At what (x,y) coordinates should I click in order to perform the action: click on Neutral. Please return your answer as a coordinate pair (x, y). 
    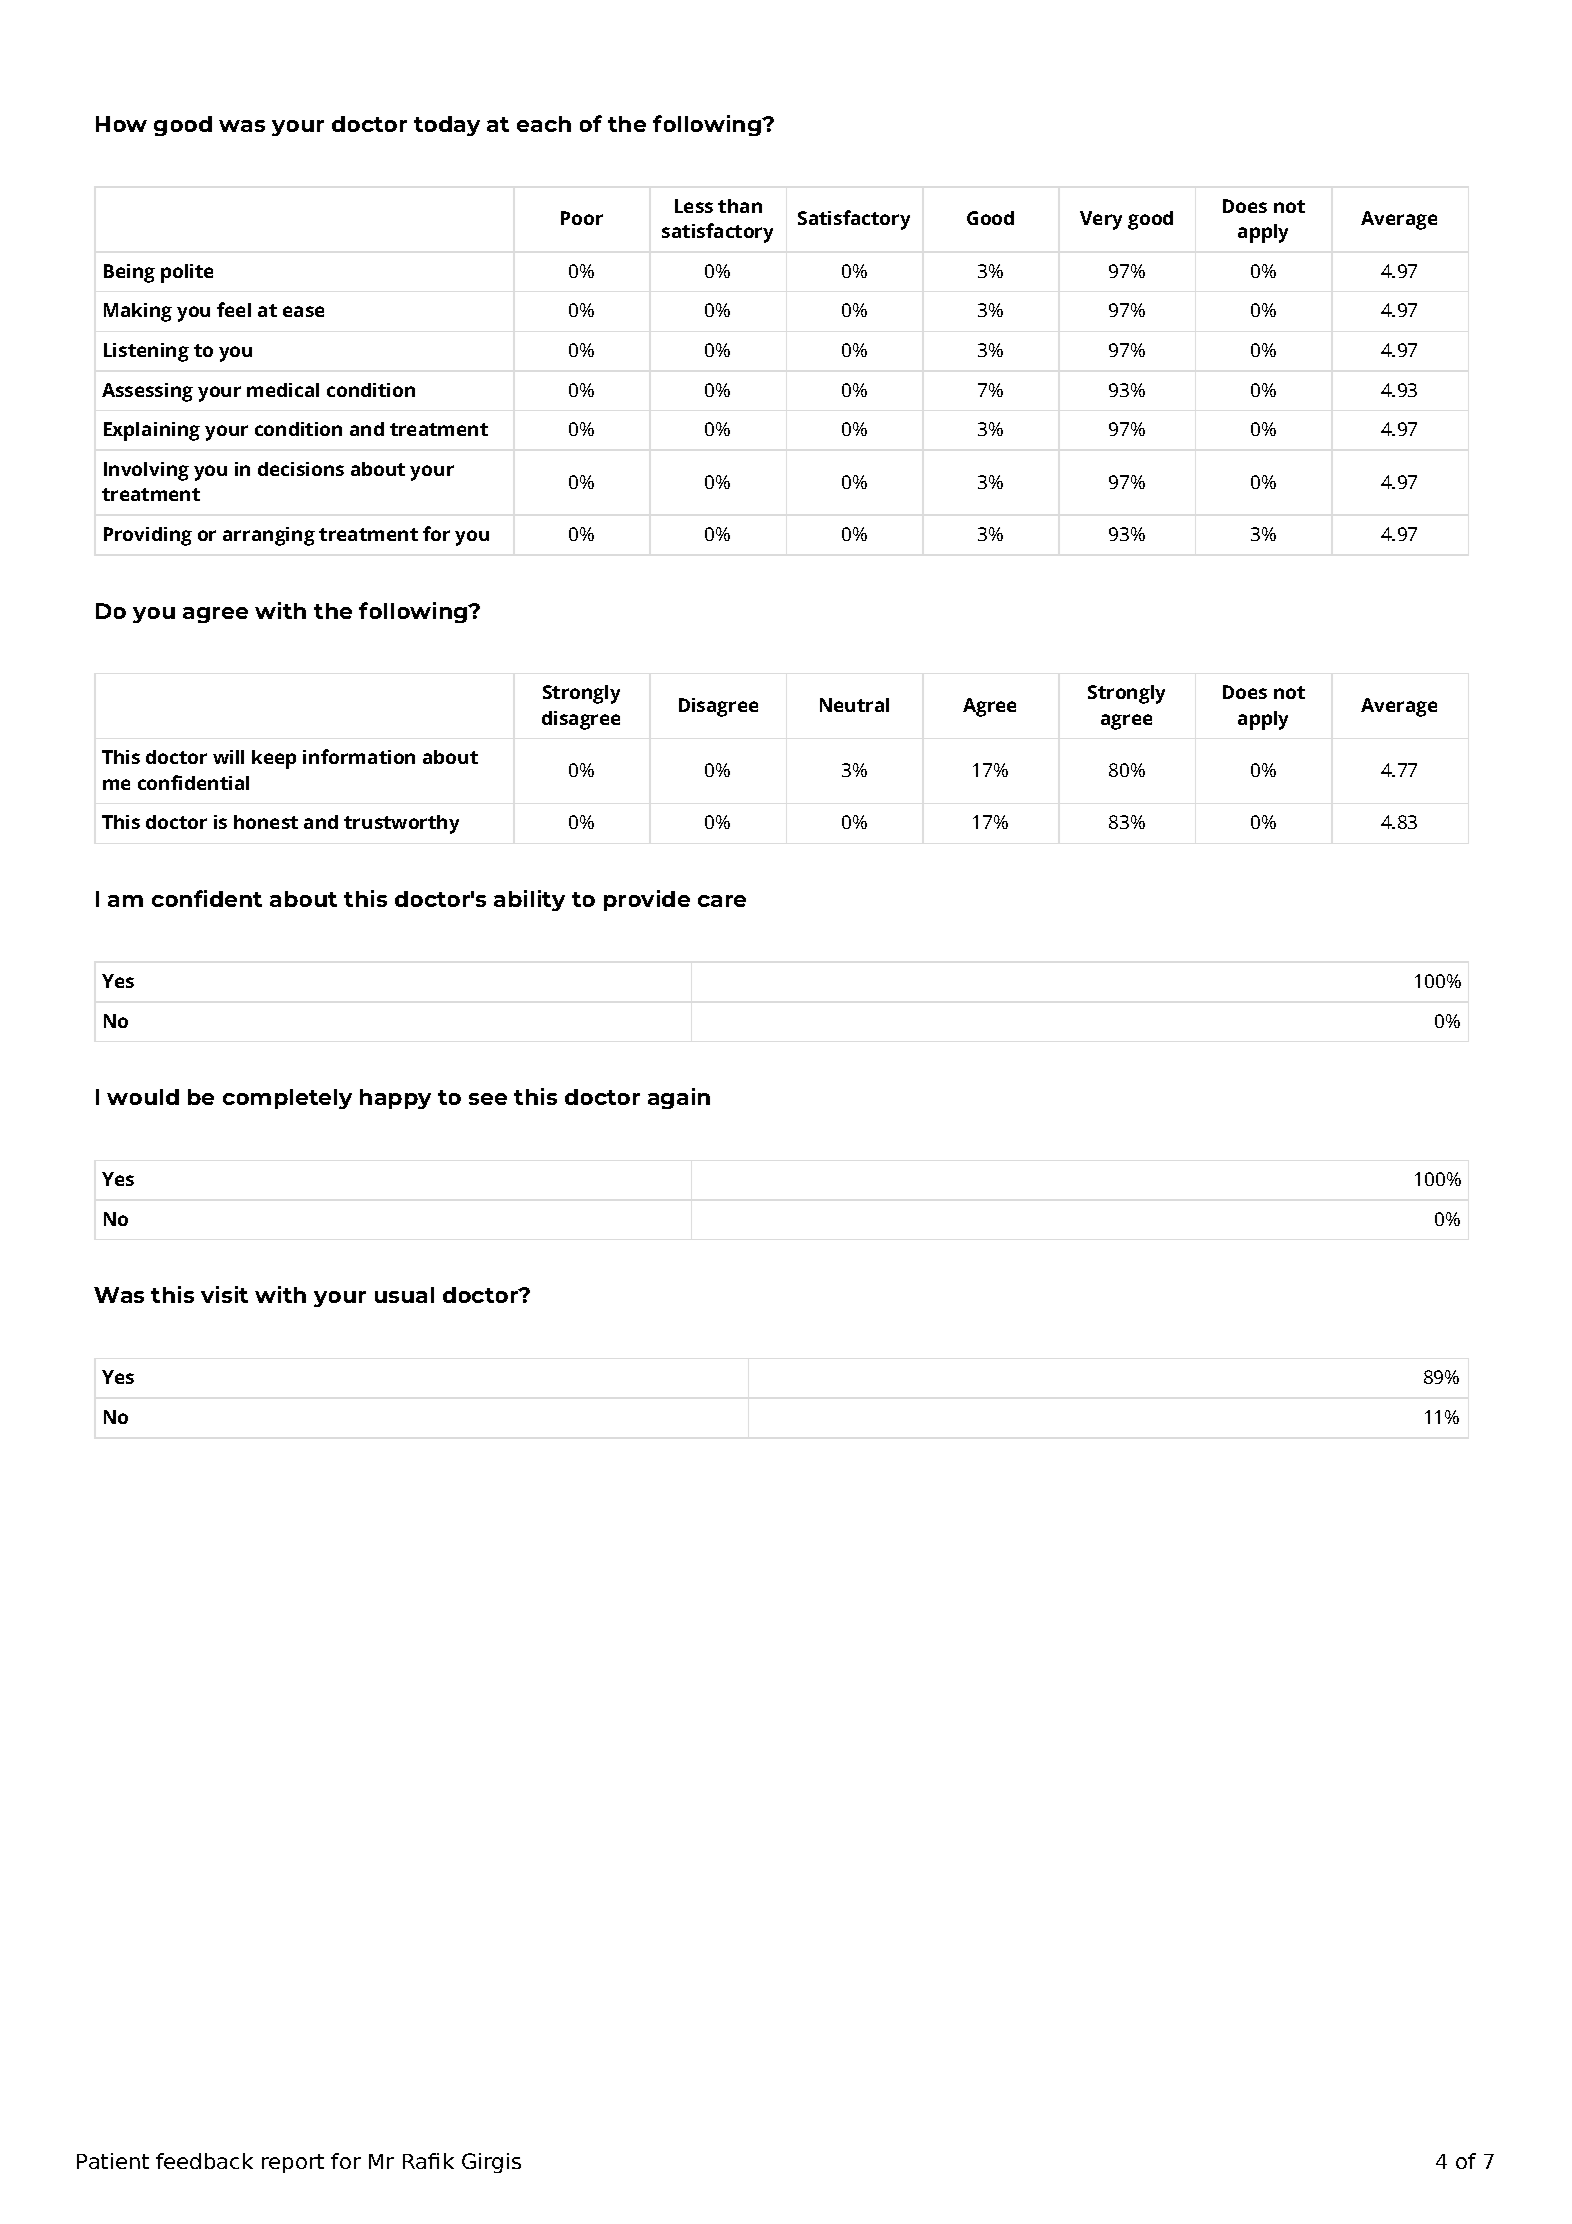
    Looking at the image, I should click on (854, 705).
